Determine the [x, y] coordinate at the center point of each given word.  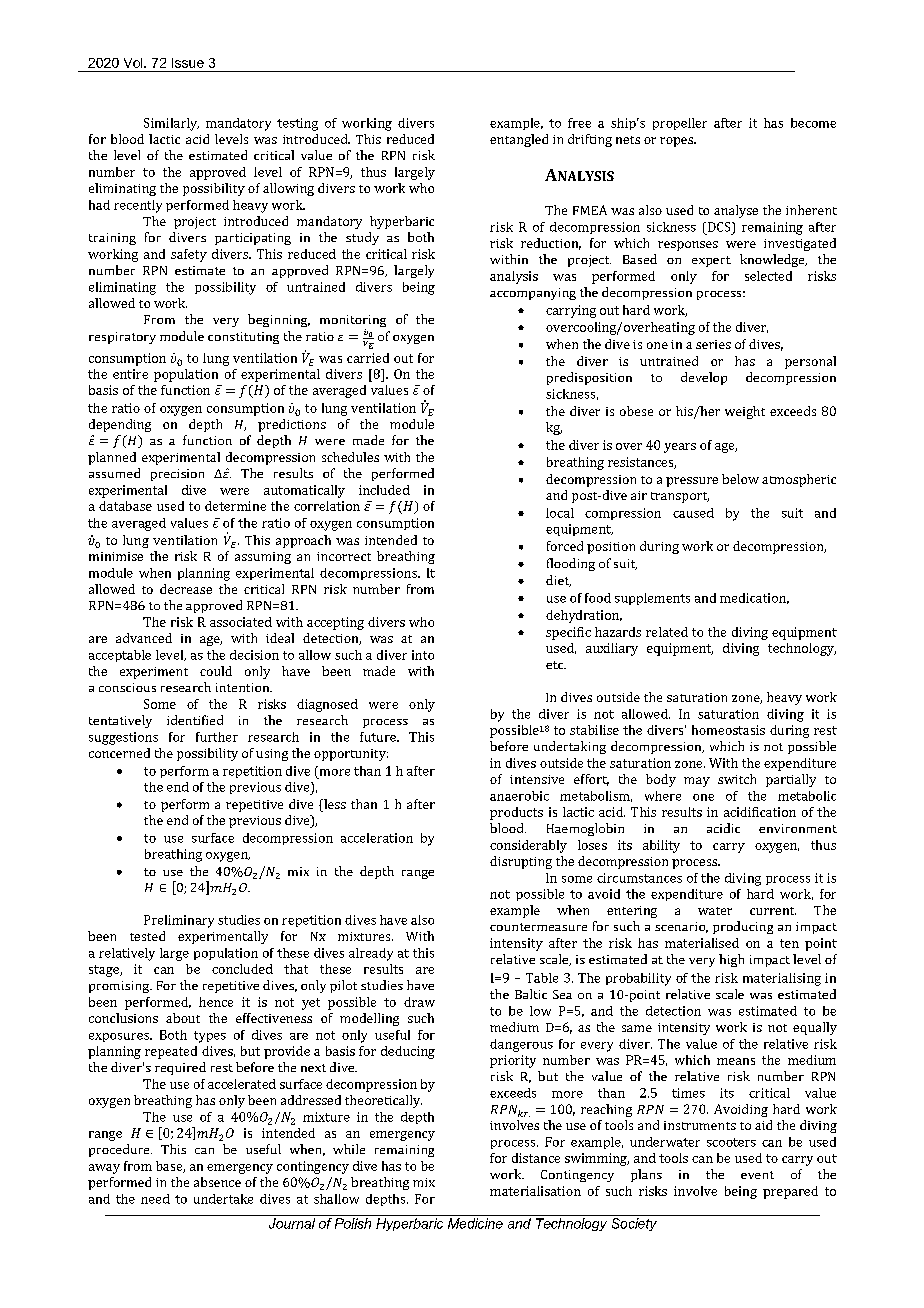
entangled [519, 140]
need [155, 1199]
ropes [677, 142]
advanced [144, 638]
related [667, 632]
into [423, 655]
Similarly [171, 124]
